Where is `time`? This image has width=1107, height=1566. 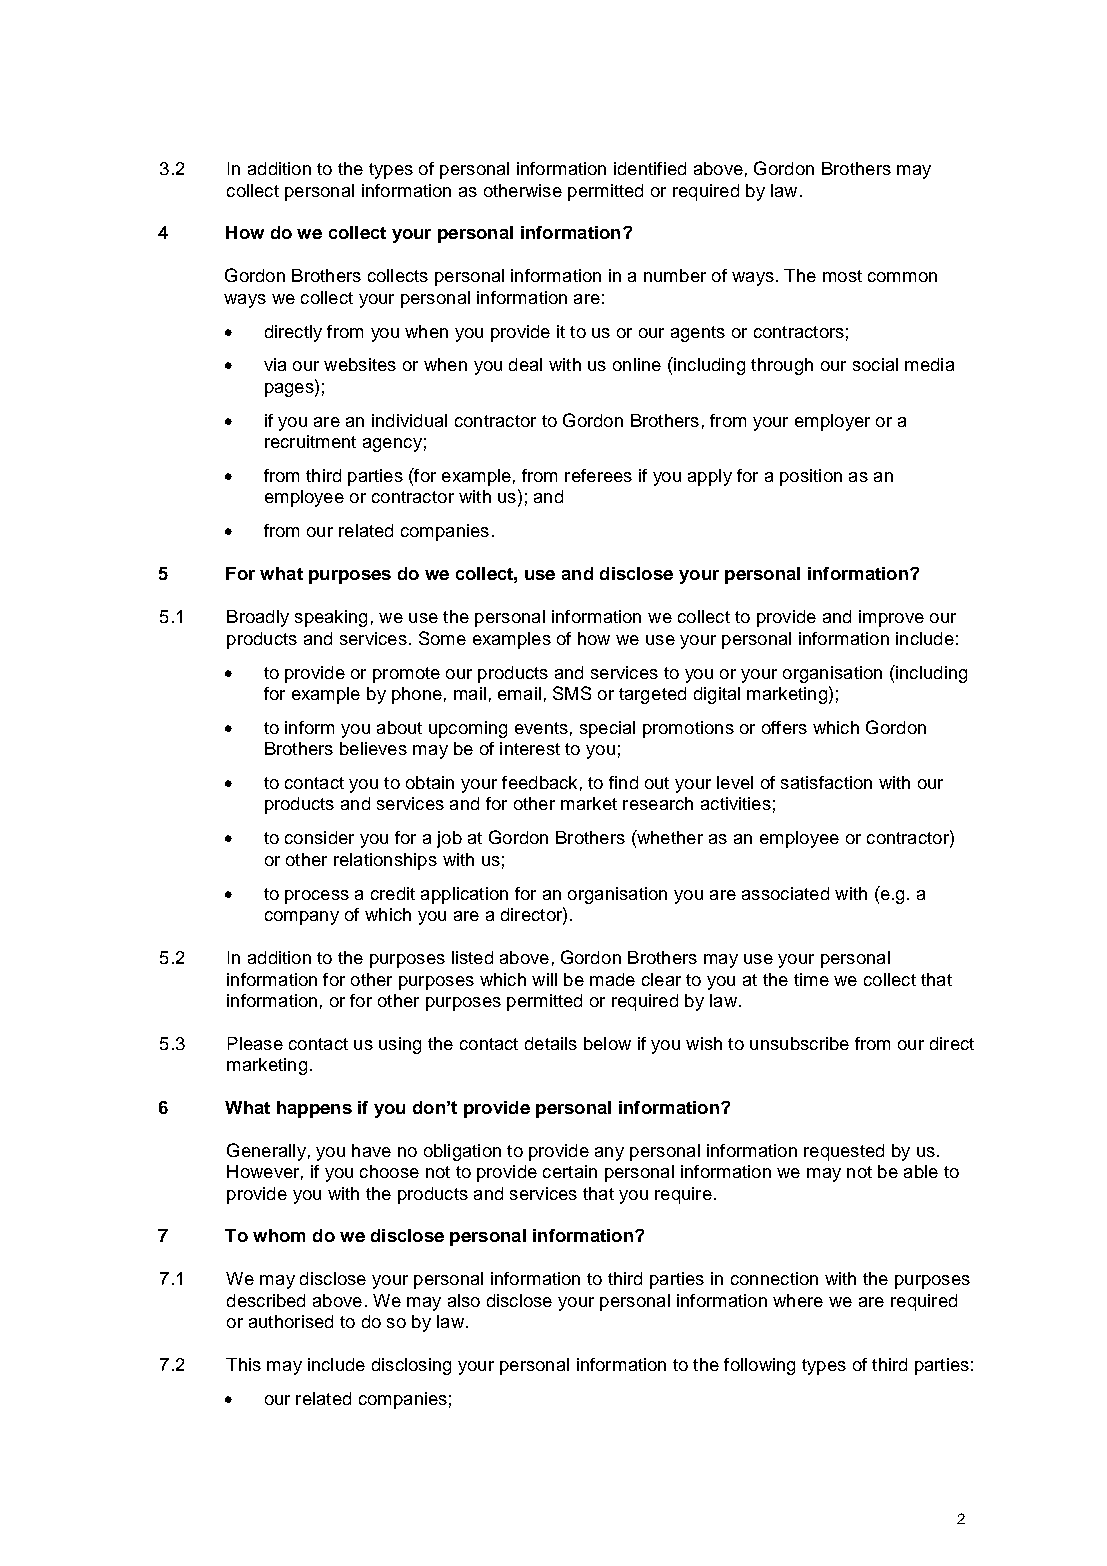
time is located at coordinates (811, 979).
